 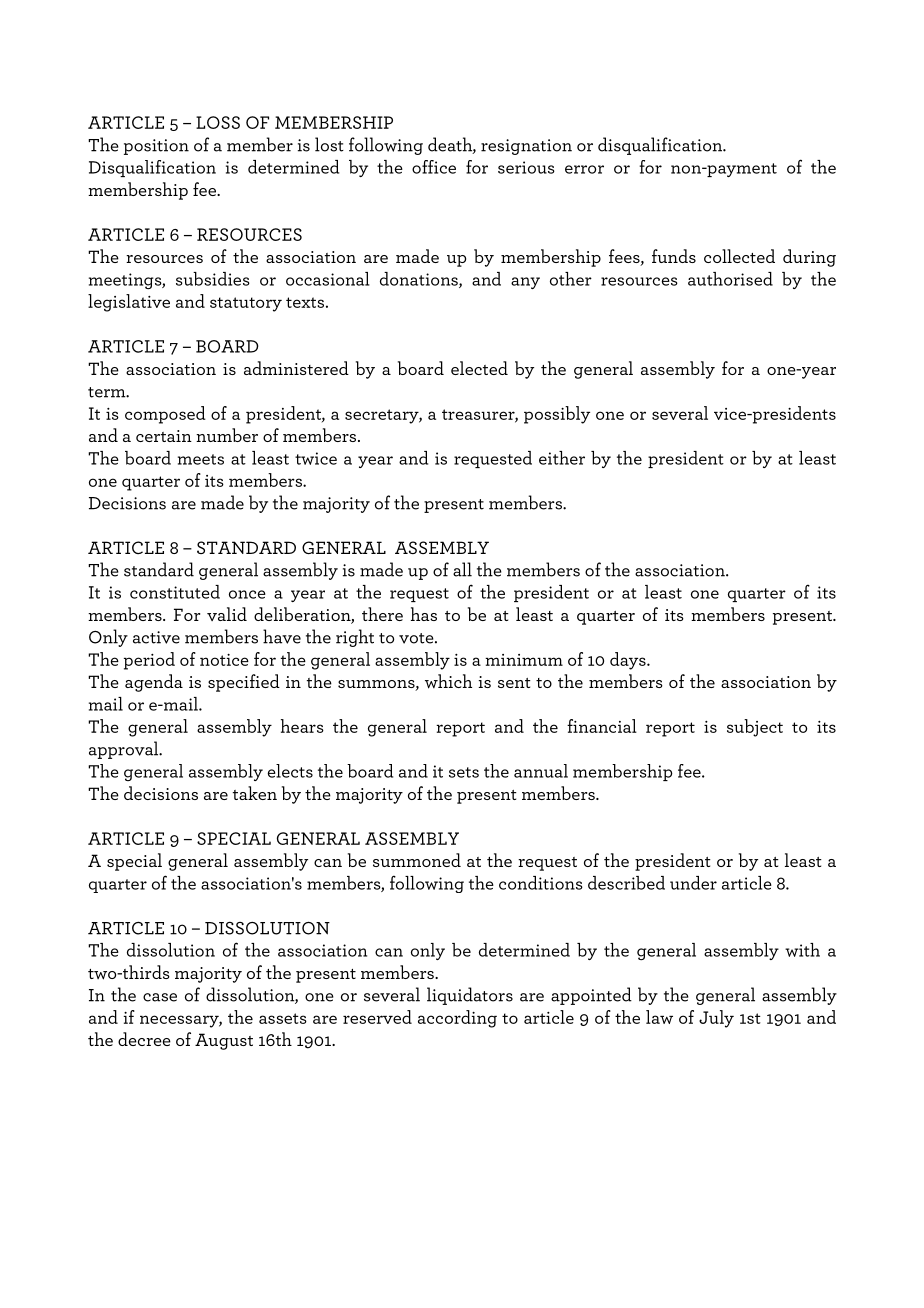 I want to click on August, so click(x=224, y=1041).
